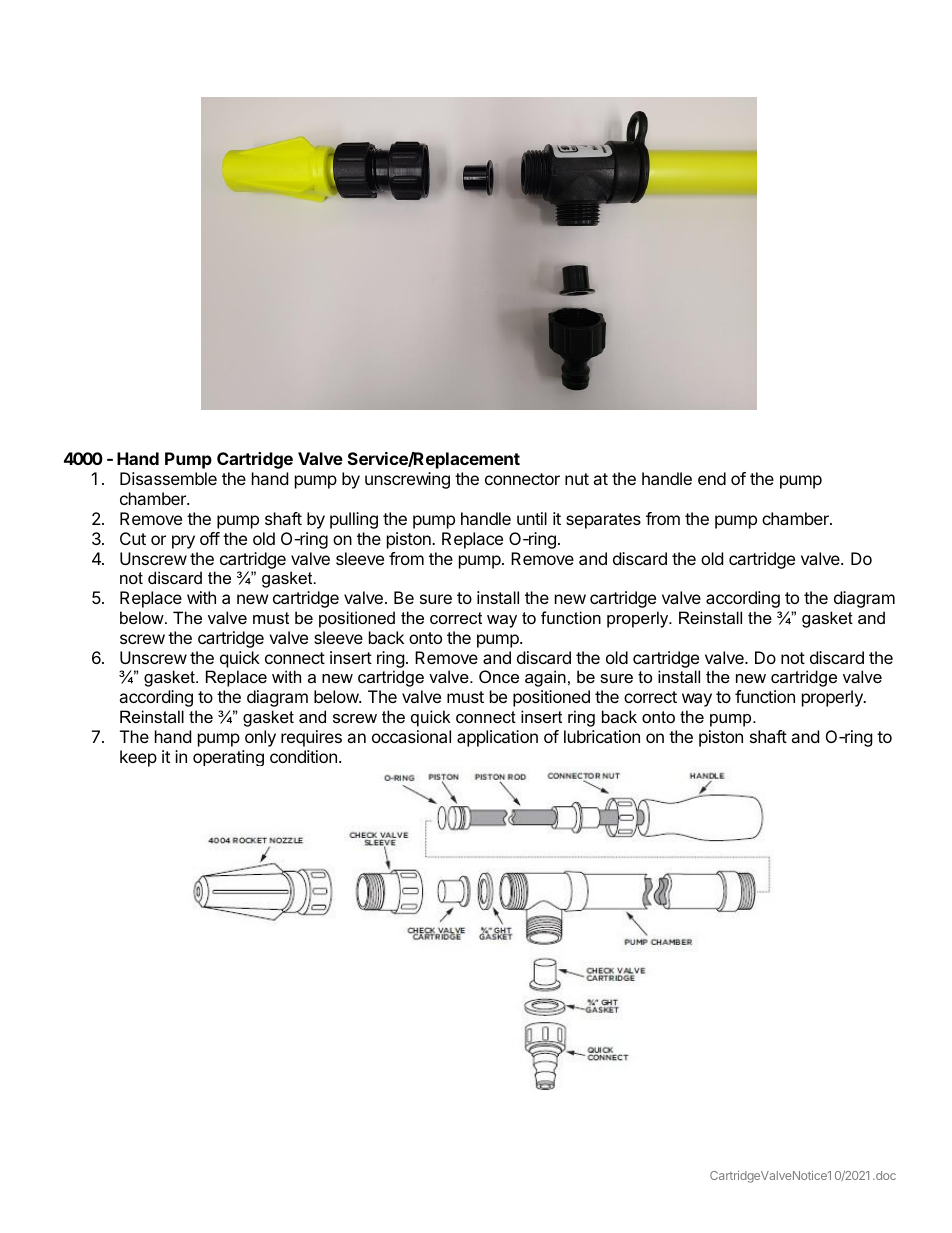  What do you see at coordinates (228, 758) in the document?
I see `operating` at bounding box center [228, 758].
